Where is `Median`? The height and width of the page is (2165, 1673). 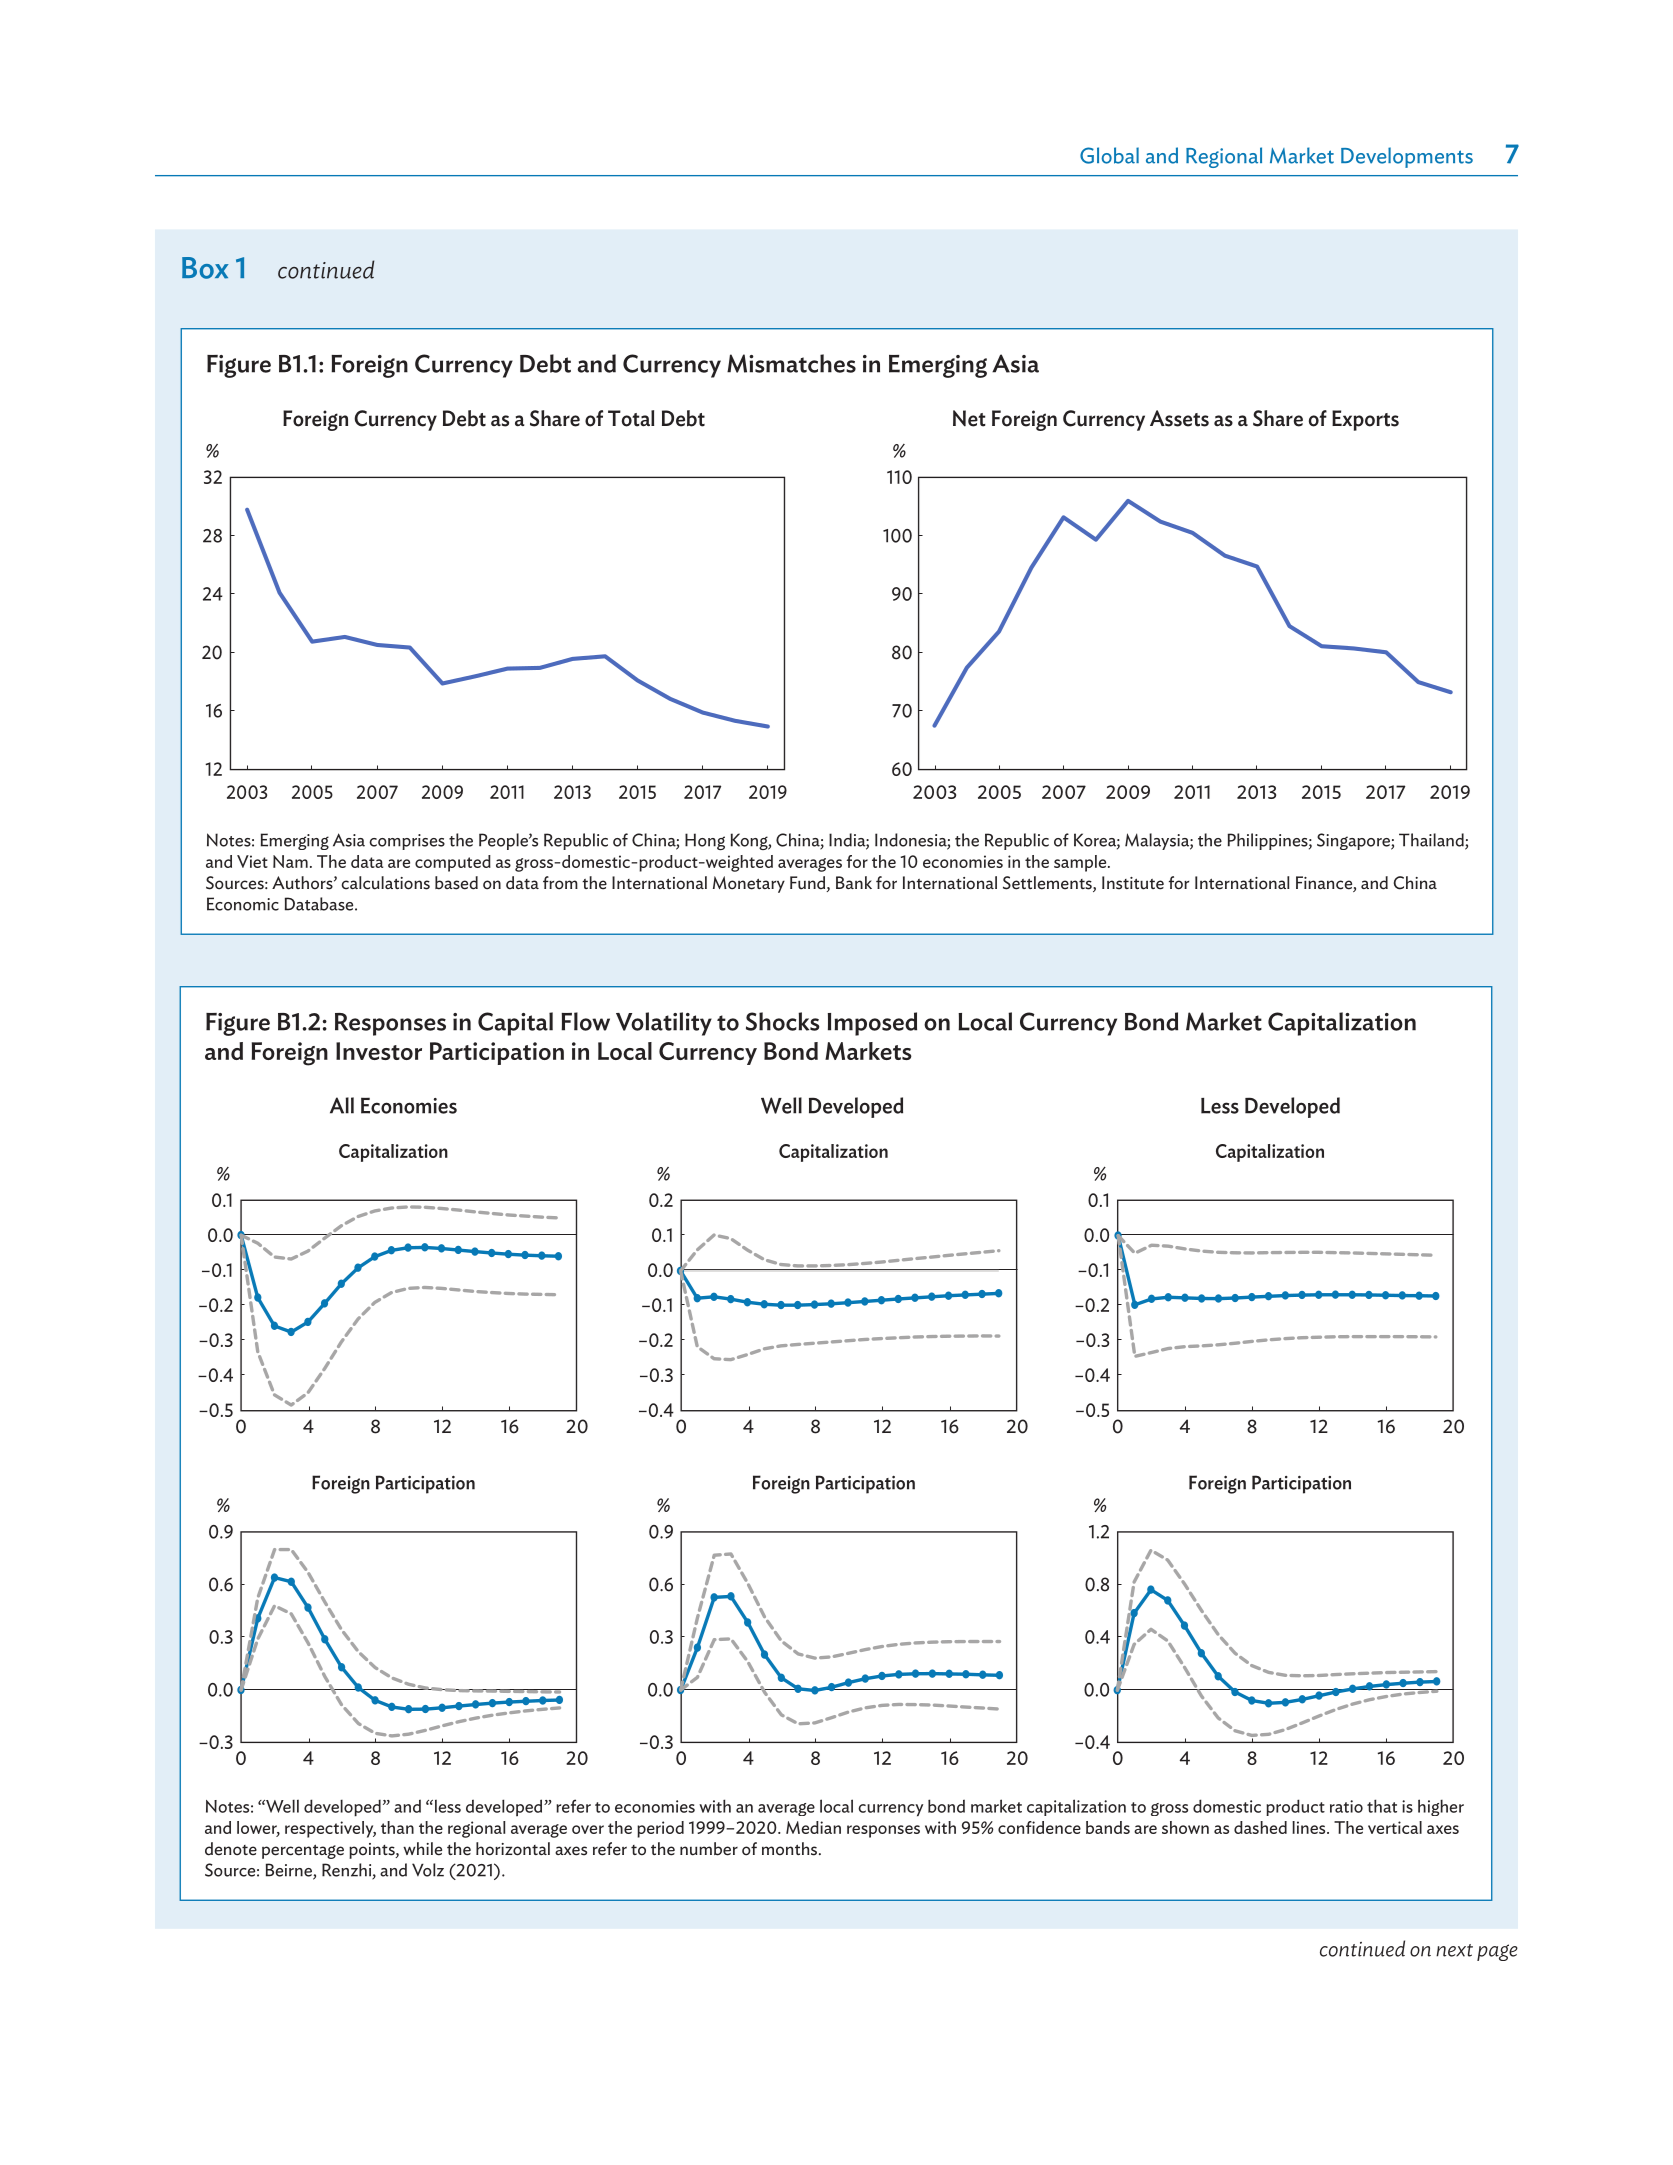 Median is located at coordinates (813, 1827).
